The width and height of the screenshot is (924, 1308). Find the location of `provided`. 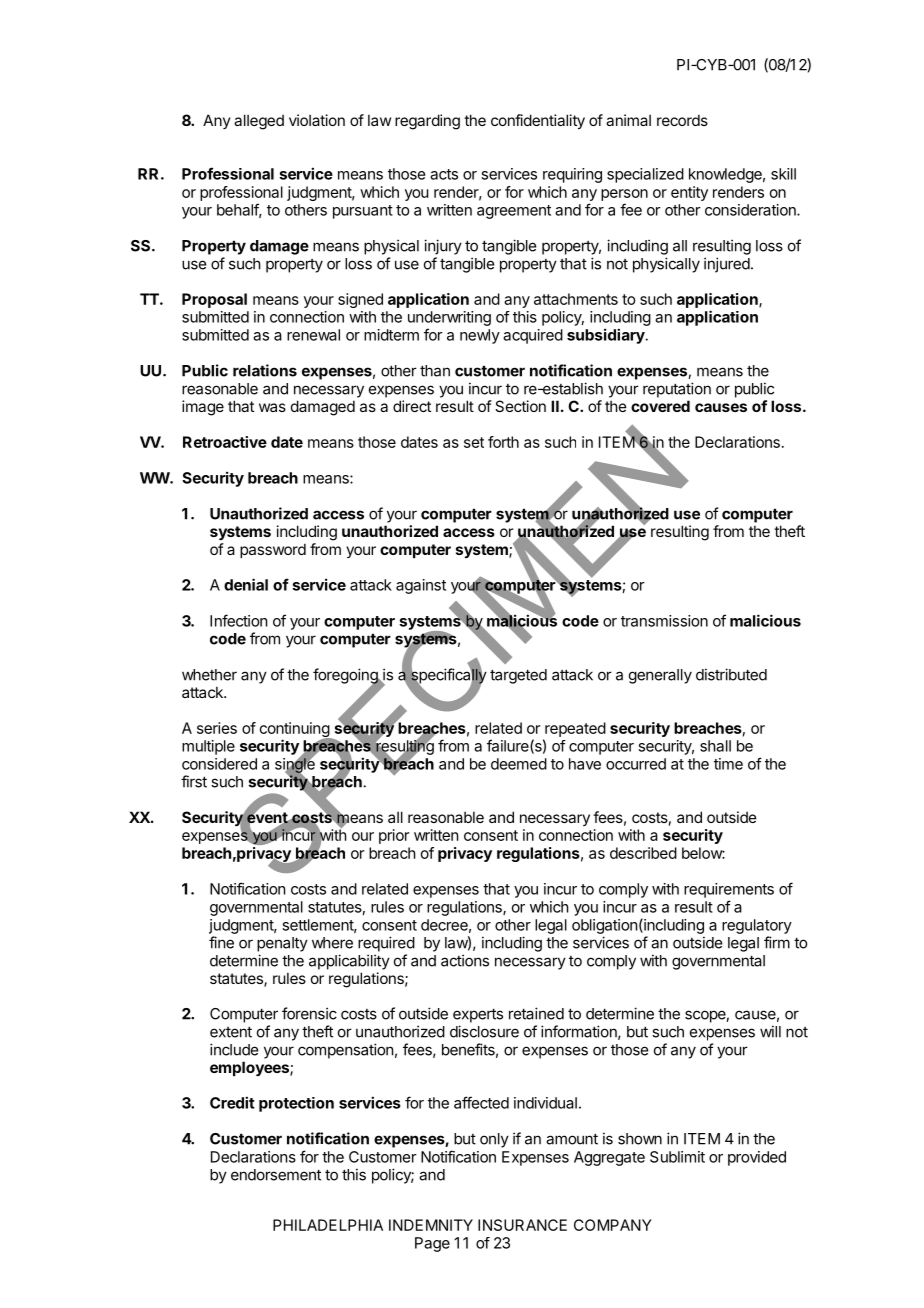

provided is located at coordinates (757, 1158).
